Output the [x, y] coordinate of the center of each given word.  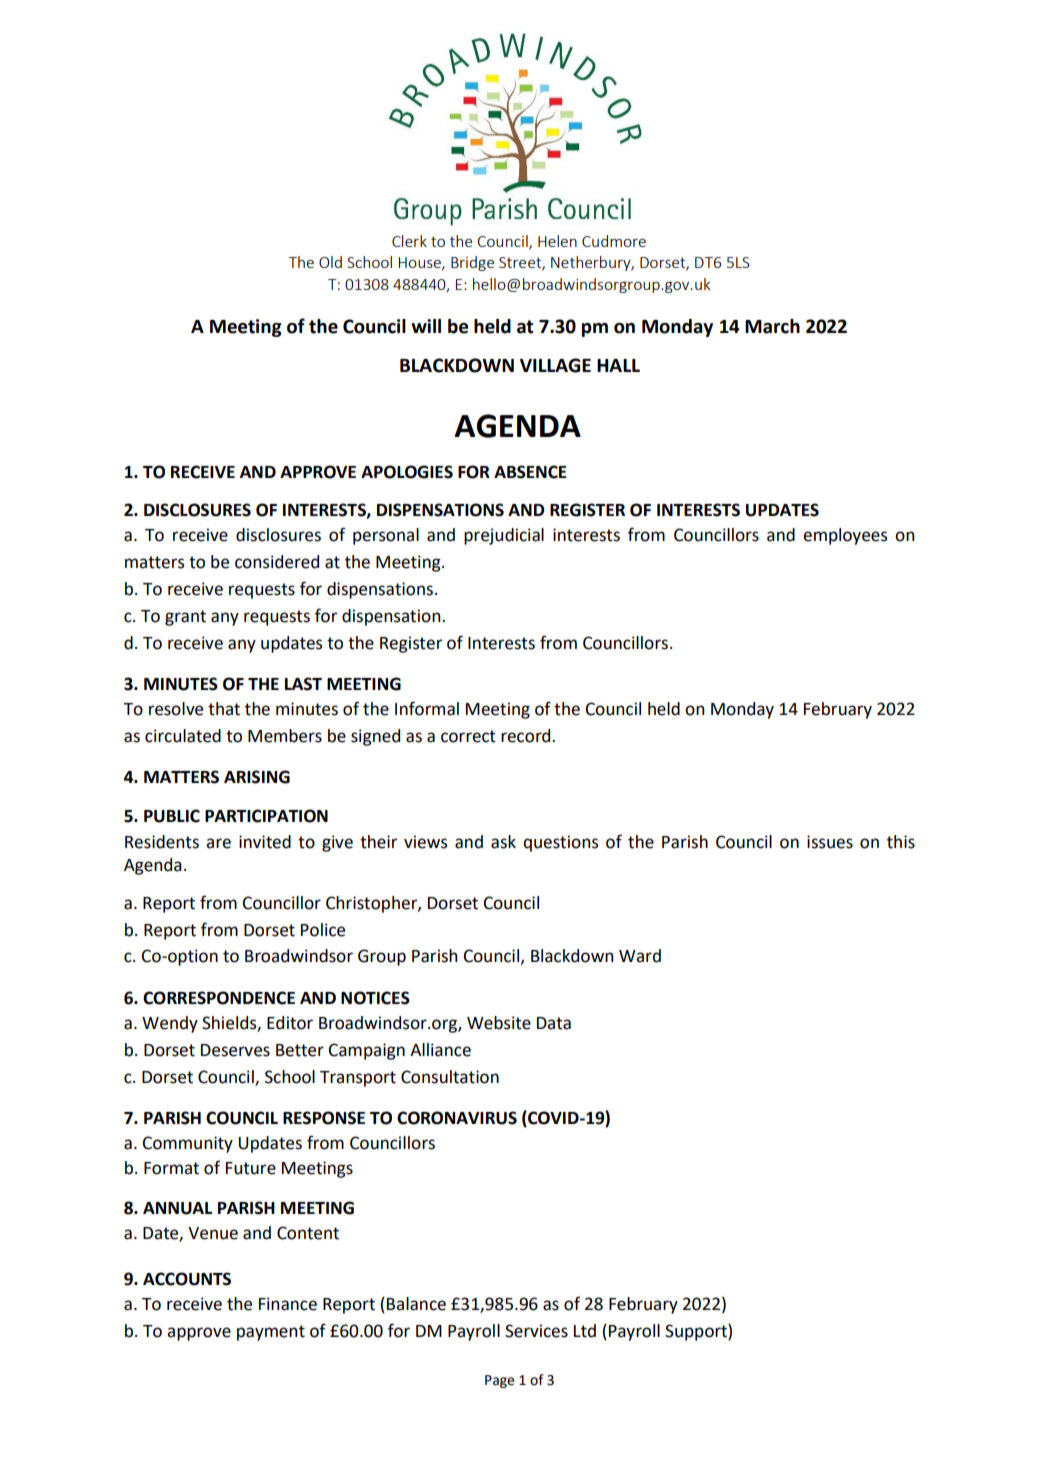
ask [503, 842]
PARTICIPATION [266, 816]
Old [330, 262]
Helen [557, 241]
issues [830, 842]
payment [271, 1333]
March [772, 326]
